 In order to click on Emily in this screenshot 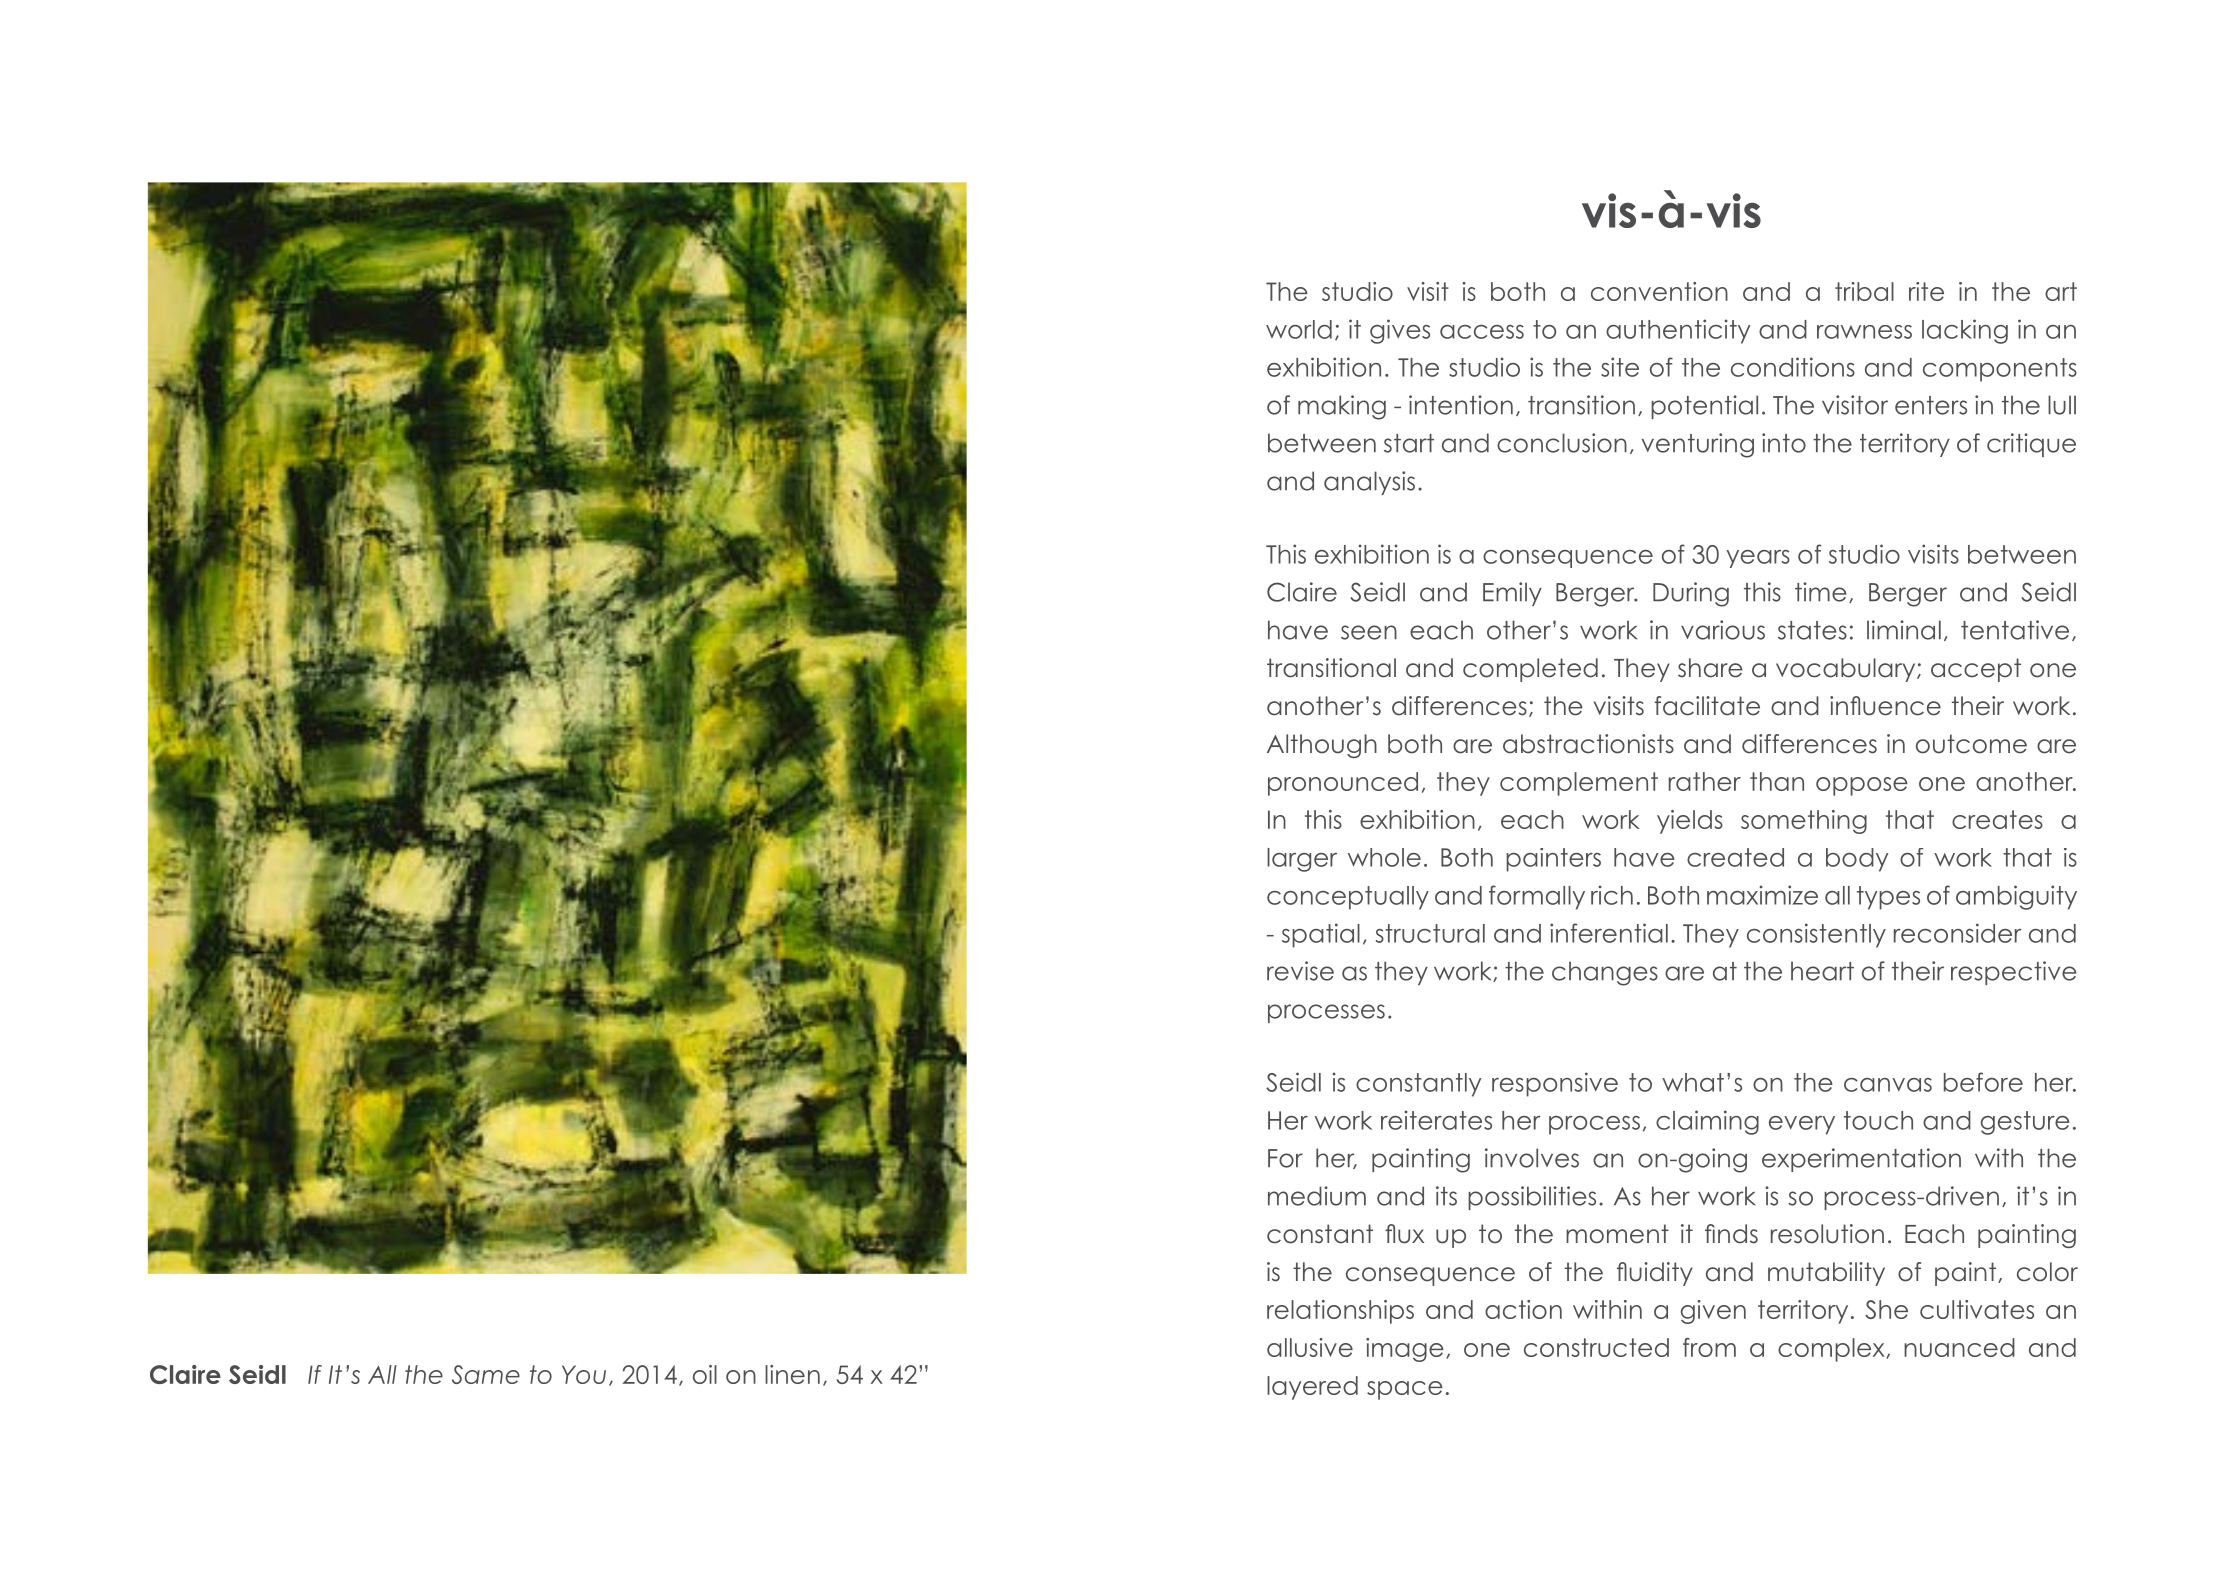, I will do `click(1512, 594)`.
